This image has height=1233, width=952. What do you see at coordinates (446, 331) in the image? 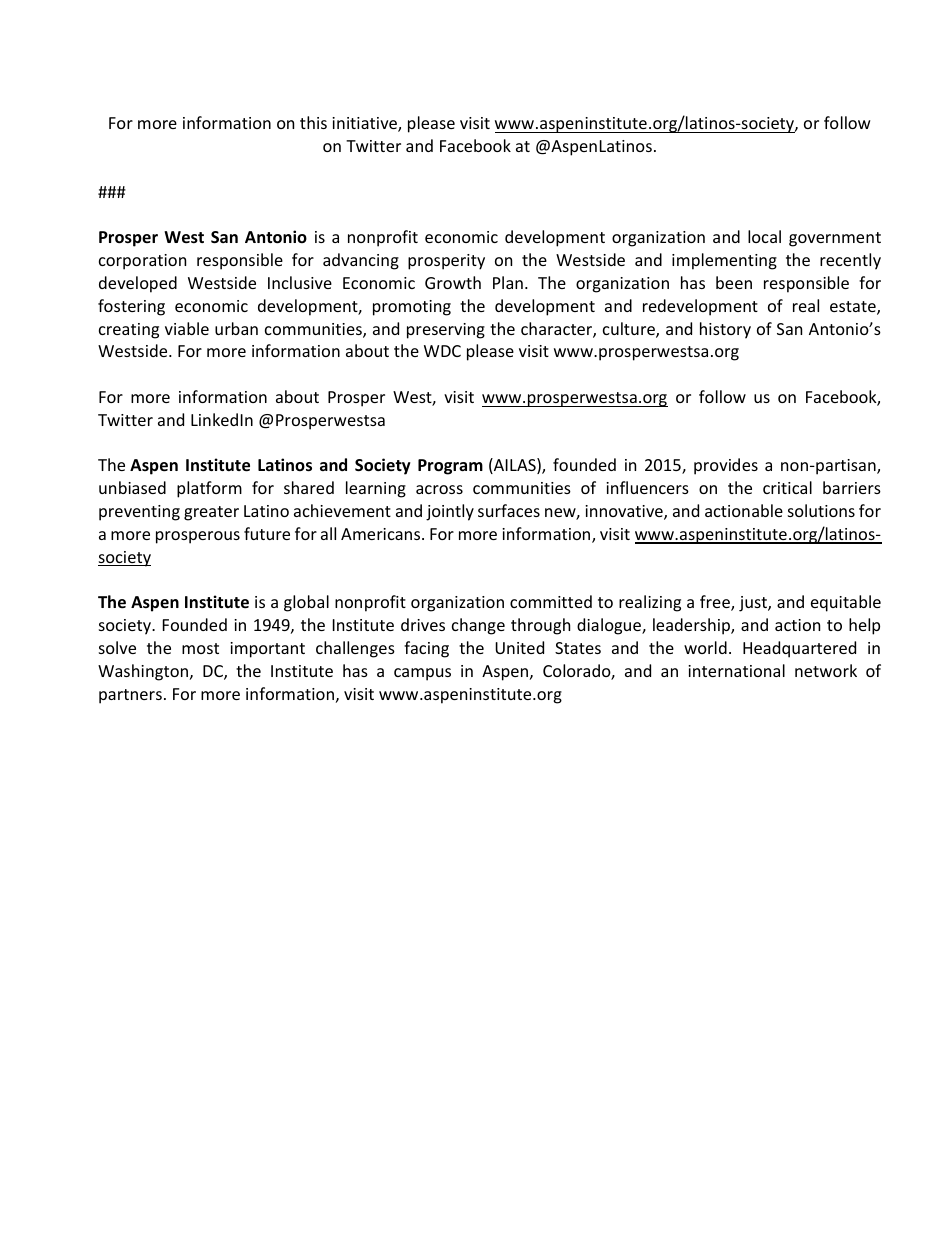
I see `preserving` at bounding box center [446, 331].
